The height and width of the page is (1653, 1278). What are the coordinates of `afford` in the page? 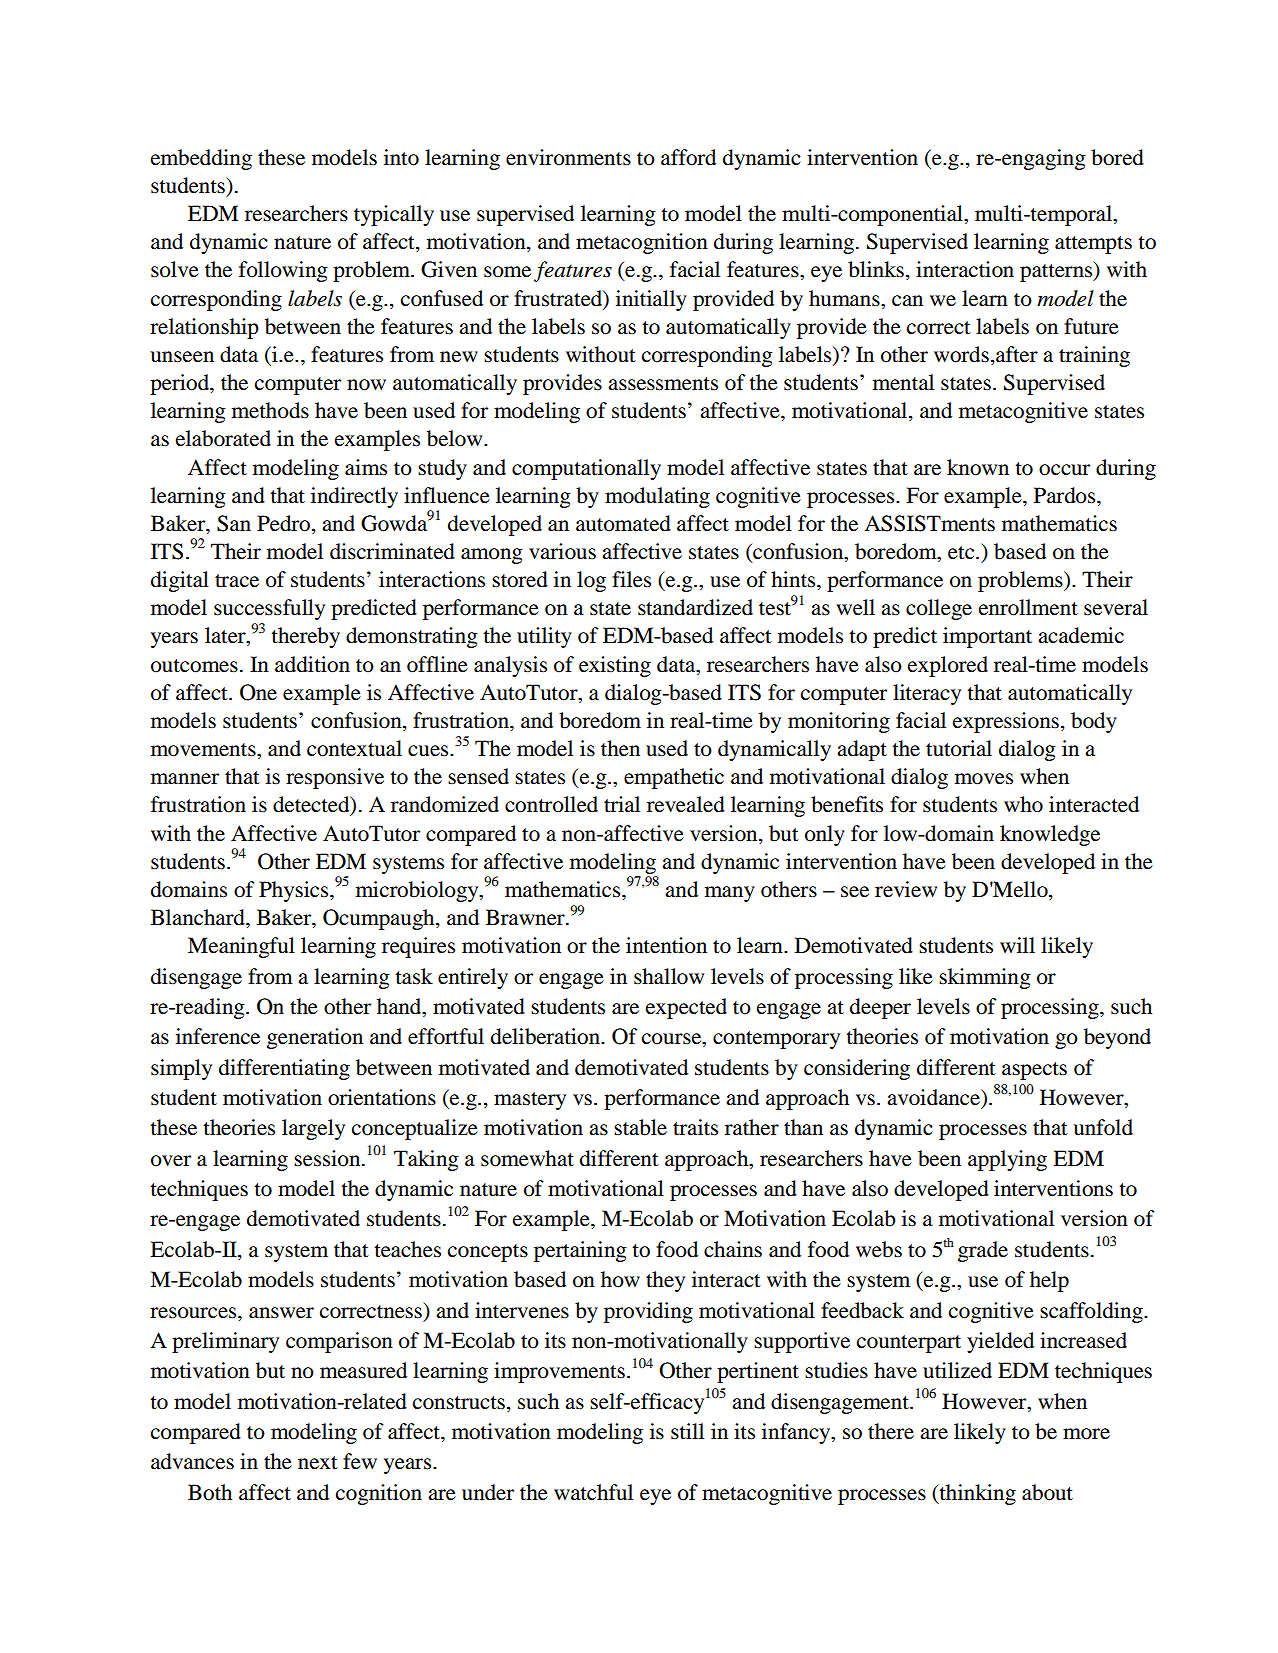 It's located at (688, 157).
